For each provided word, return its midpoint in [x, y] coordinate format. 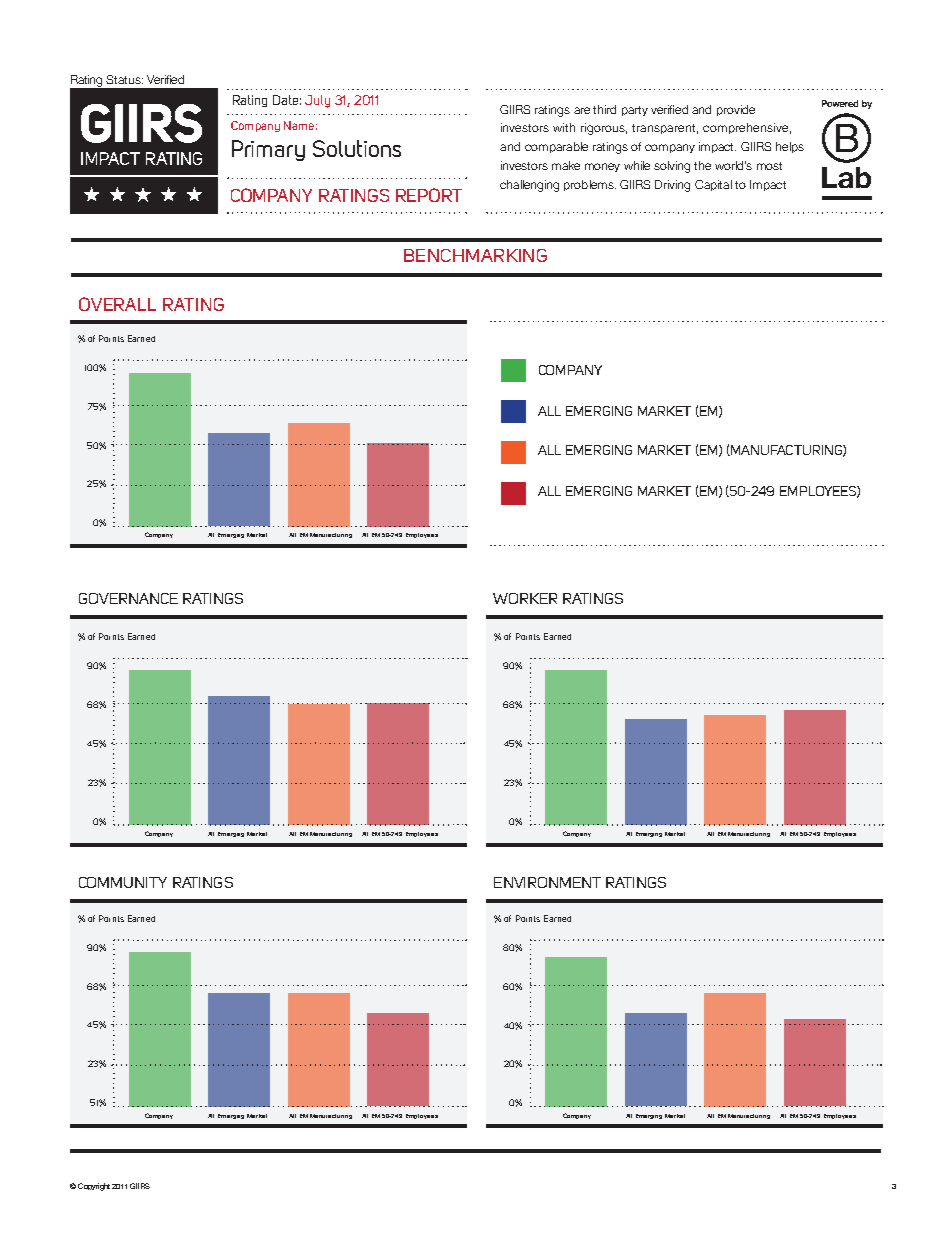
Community [123, 882]
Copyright [94, 1187]
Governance [128, 598]
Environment [547, 882]
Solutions [357, 148]
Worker [525, 598]
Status [124, 79]
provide [736, 110]
